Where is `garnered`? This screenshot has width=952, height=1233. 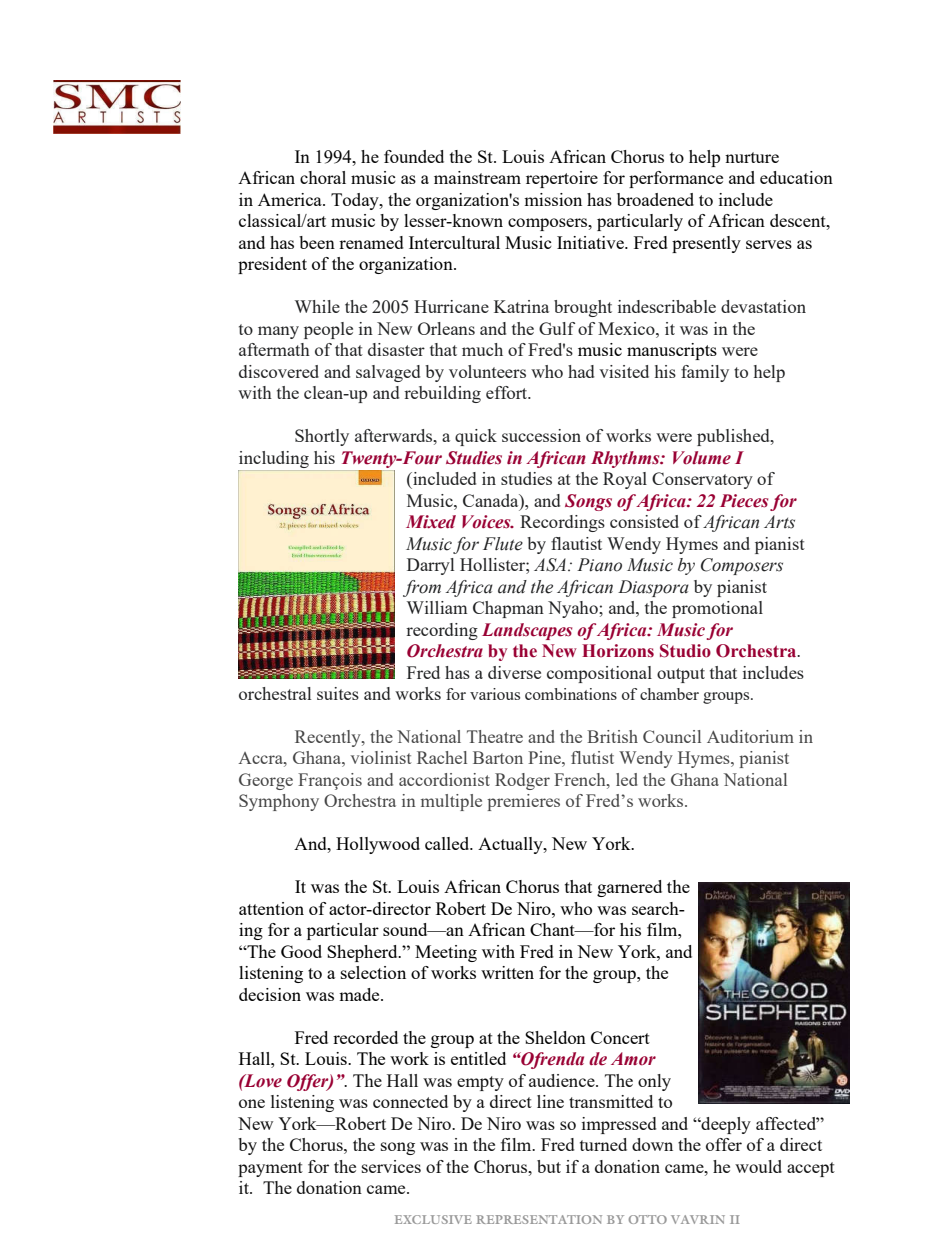 garnered is located at coordinates (629, 888).
